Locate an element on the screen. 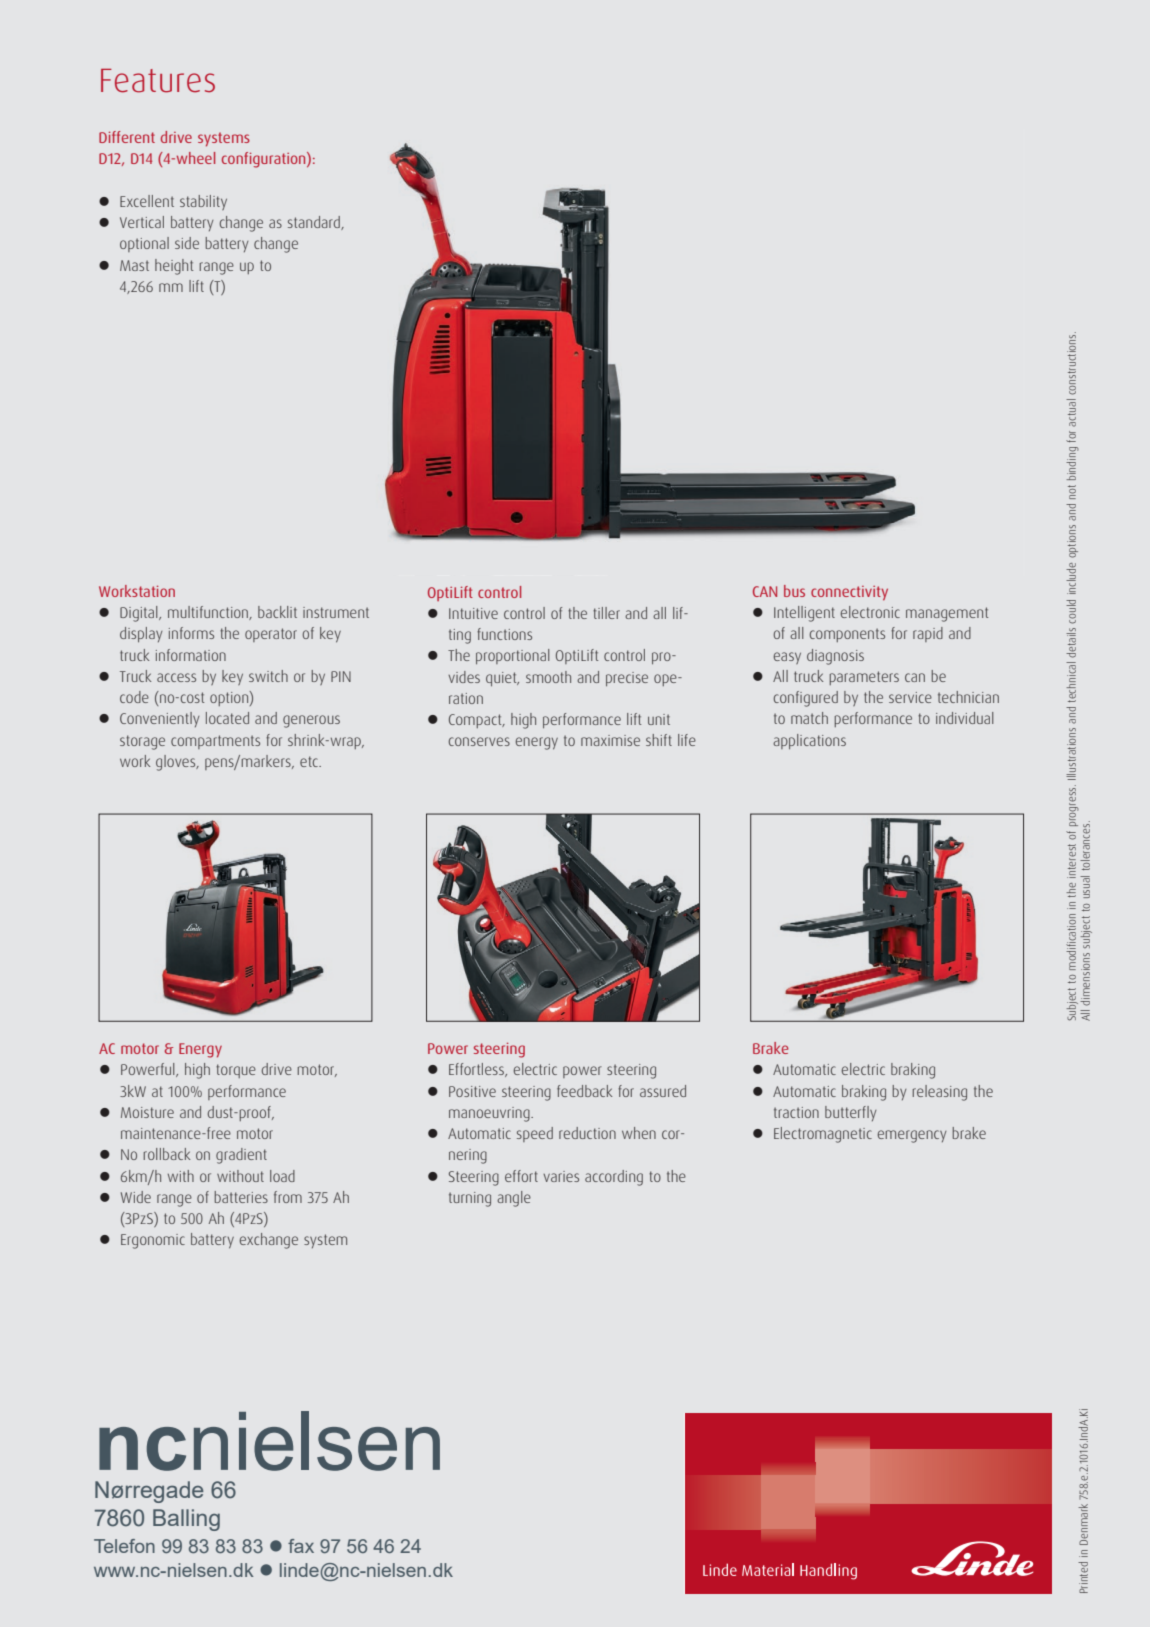  butterfly is located at coordinates (851, 1113).
